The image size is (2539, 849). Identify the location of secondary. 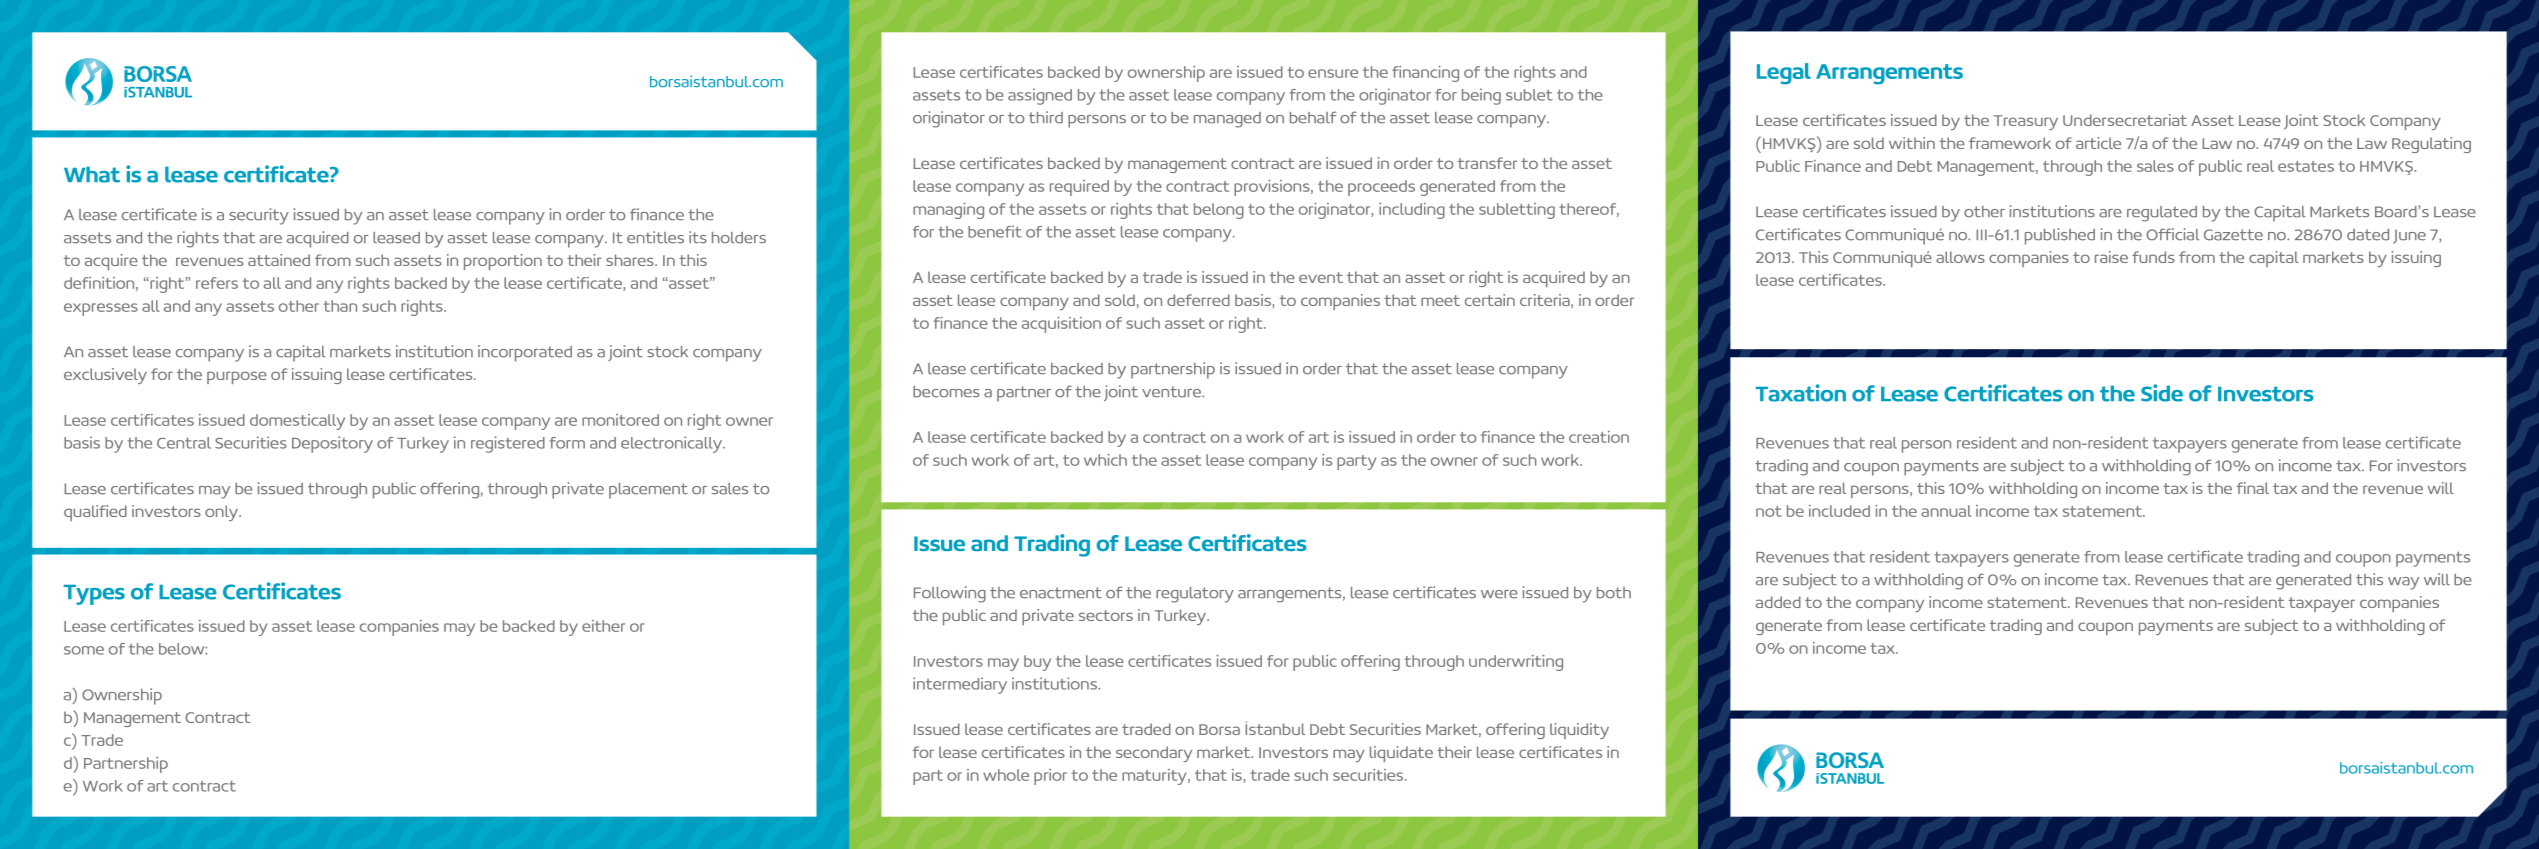
(1154, 754).
